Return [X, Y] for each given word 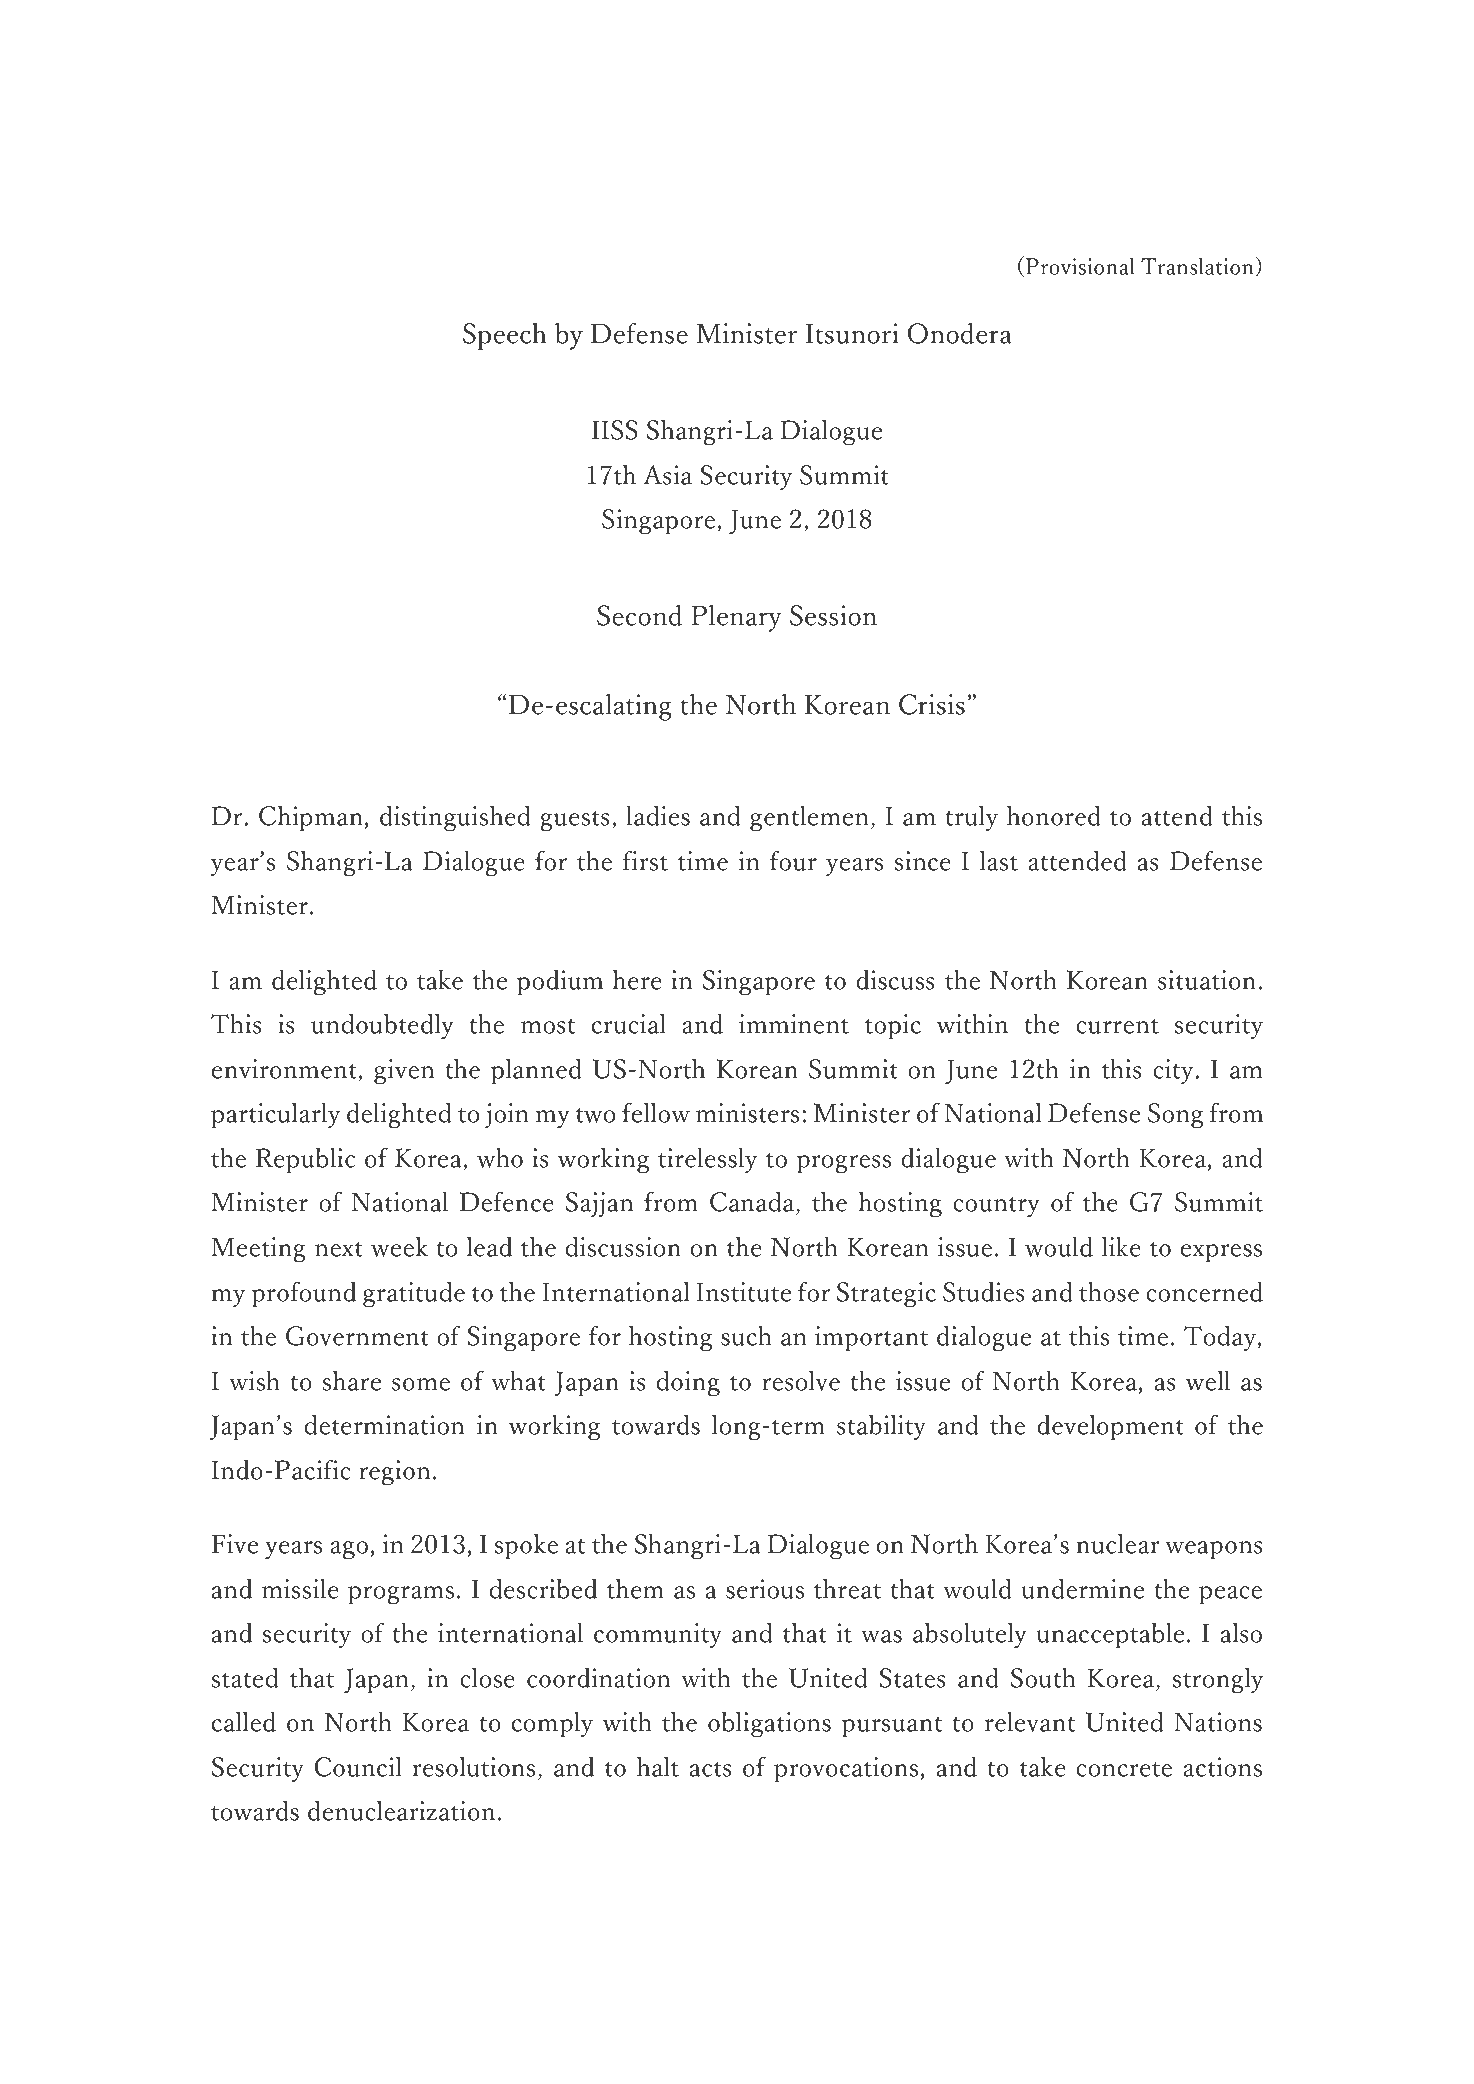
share [351, 1380]
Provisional [1080, 266]
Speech [505, 336]
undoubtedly [382, 1026]
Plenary [736, 618]
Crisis [932, 704]
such [746, 1335]
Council [358, 1766]
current [1117, 1026]
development [1110, 1427]
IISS [615, 430]
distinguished [455, 818]
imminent [794, 1024]
